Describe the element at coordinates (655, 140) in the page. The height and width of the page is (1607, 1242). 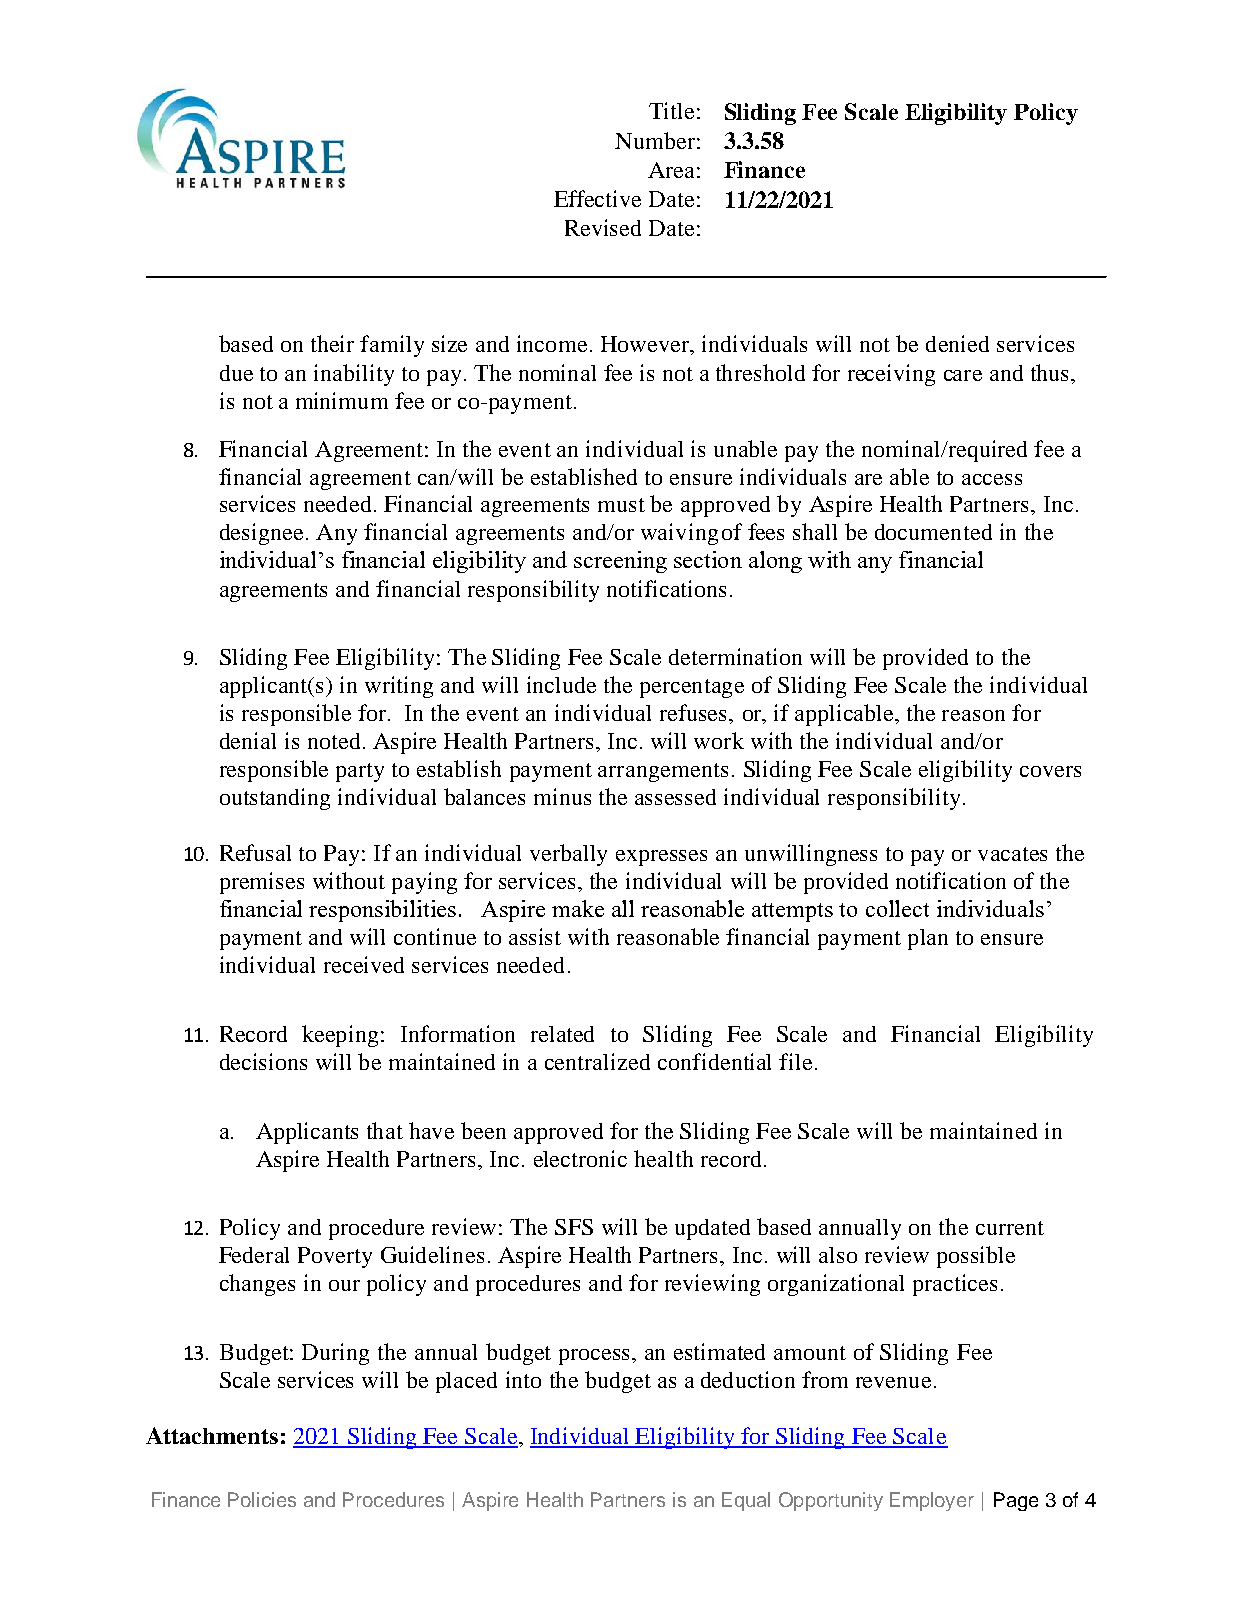
I see `Number` at that location.
